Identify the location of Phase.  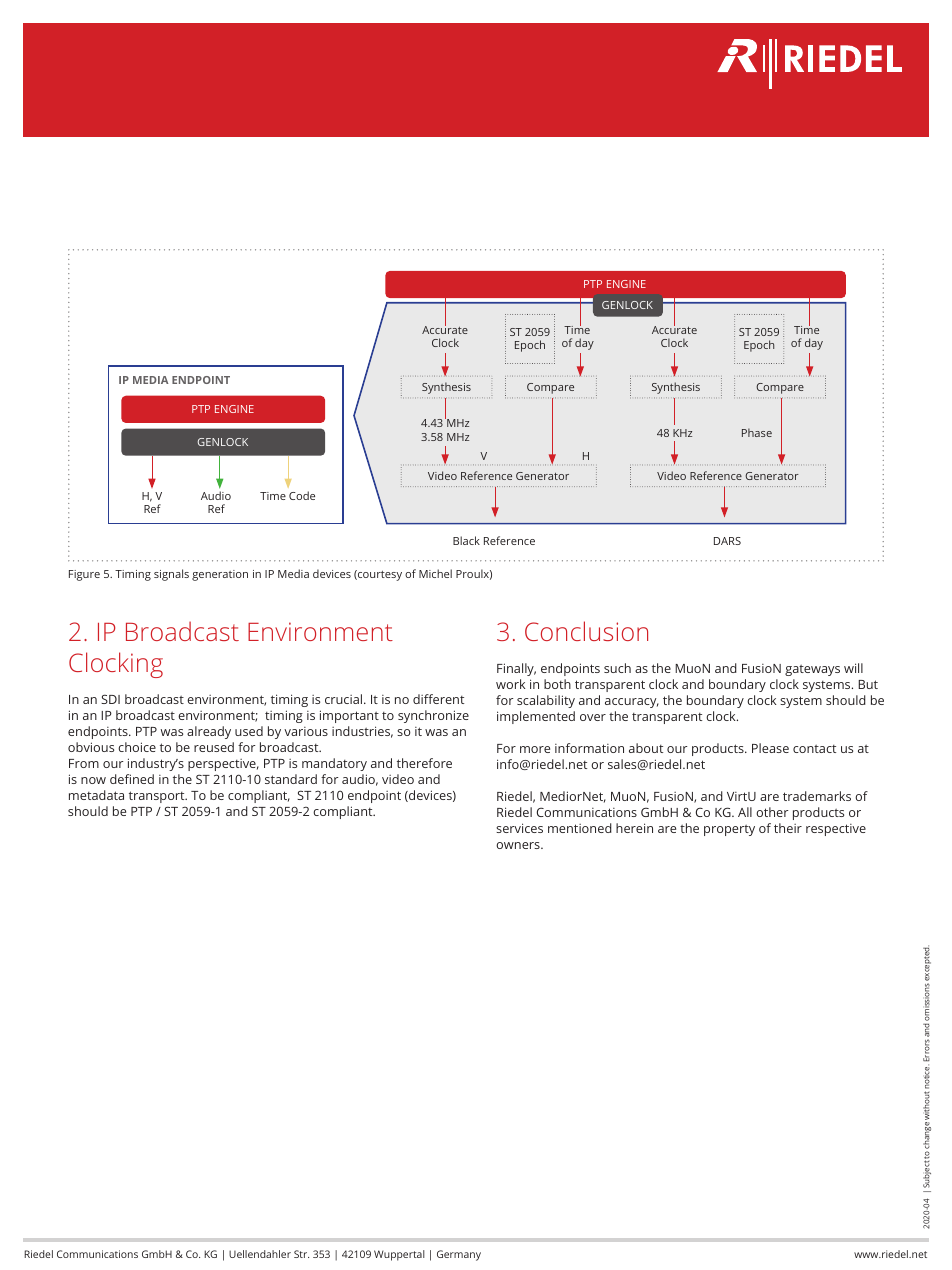
(757, 432).
